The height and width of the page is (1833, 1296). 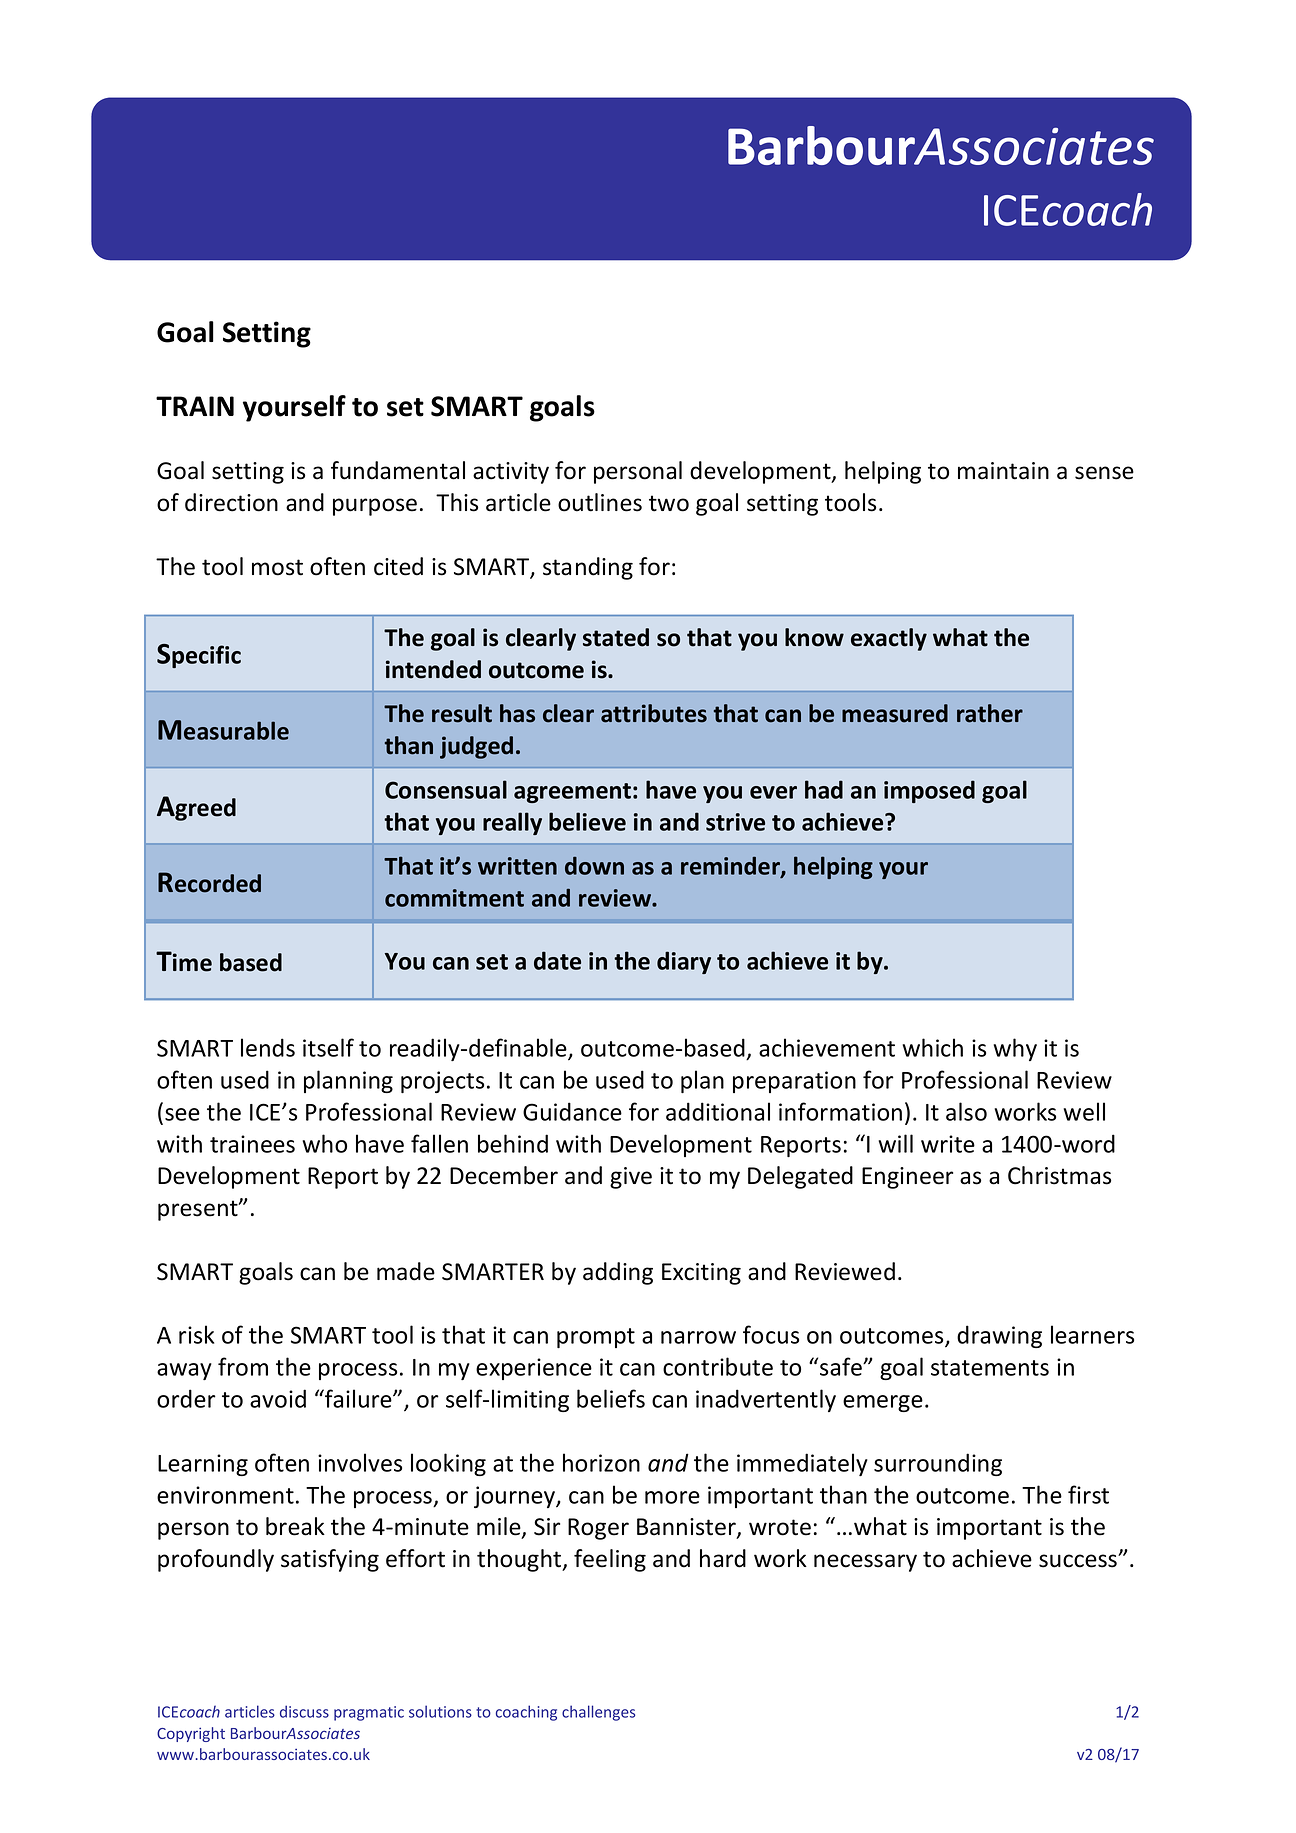 What do you see at coordinates (598, 1713) in the page?
I see `challenges` at bounding box center [598, 1713].
